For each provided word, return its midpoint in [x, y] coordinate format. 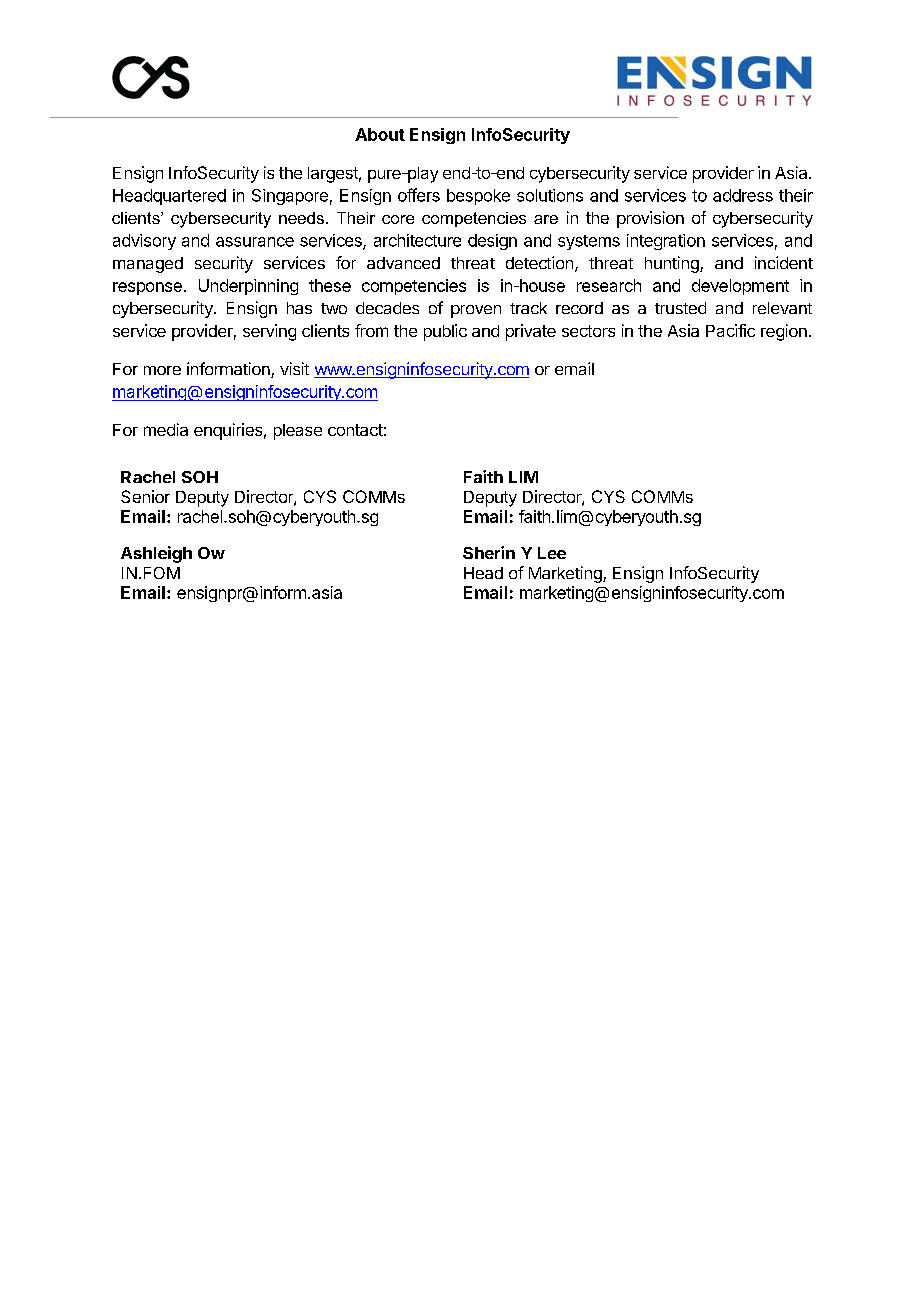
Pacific [730, 330]
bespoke [478, 197]
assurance [255, 242]
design [492, 242]
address [743, 195]
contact [355, 430]
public [445, 332]
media [166, 429]
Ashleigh [156, 554]
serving [269, 332]
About [380, 134]
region [784, 332]
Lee [552, 553]
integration [666, 242]
